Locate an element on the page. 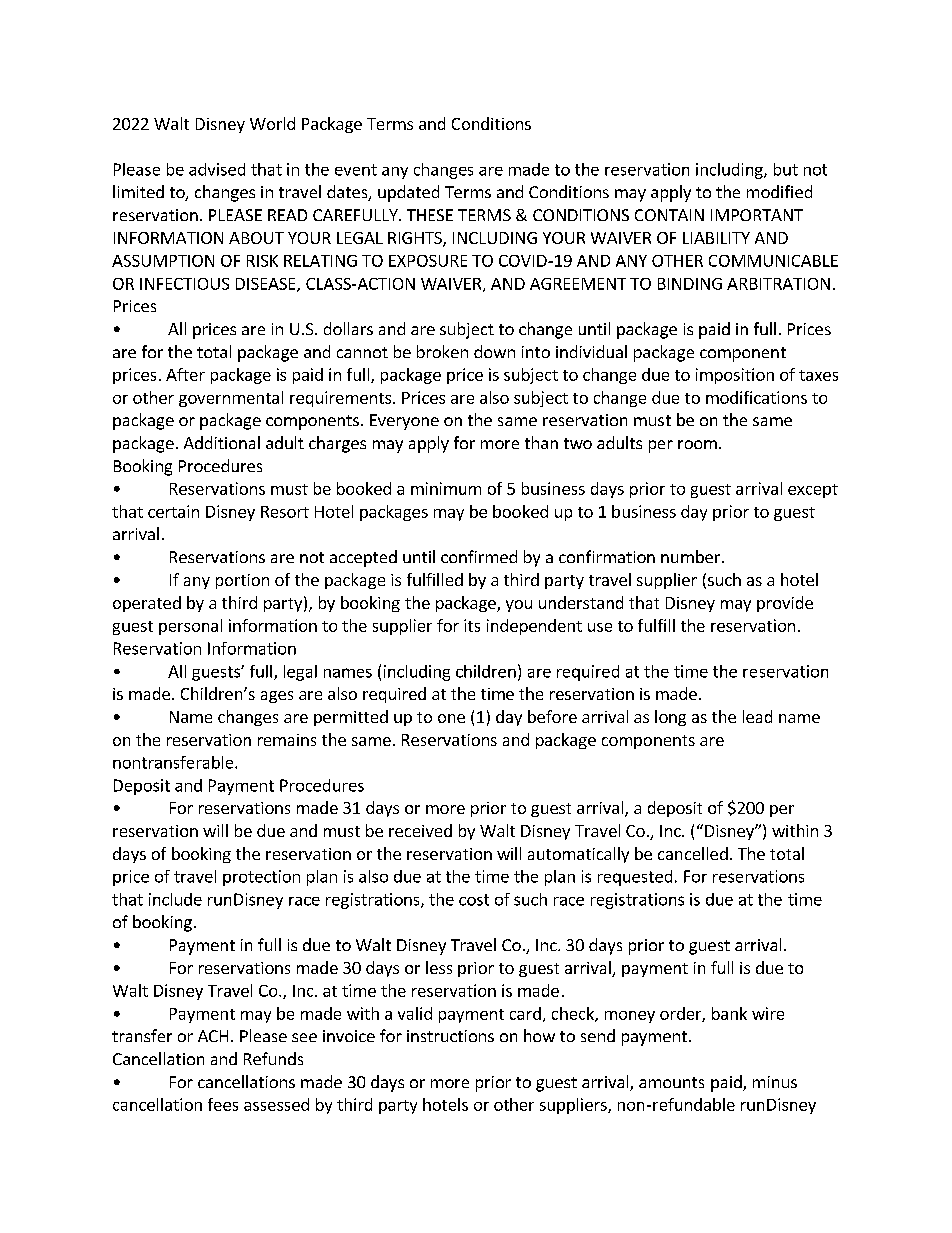 This image has width=952, height=1233. before is located at coordinates (552, 716).
